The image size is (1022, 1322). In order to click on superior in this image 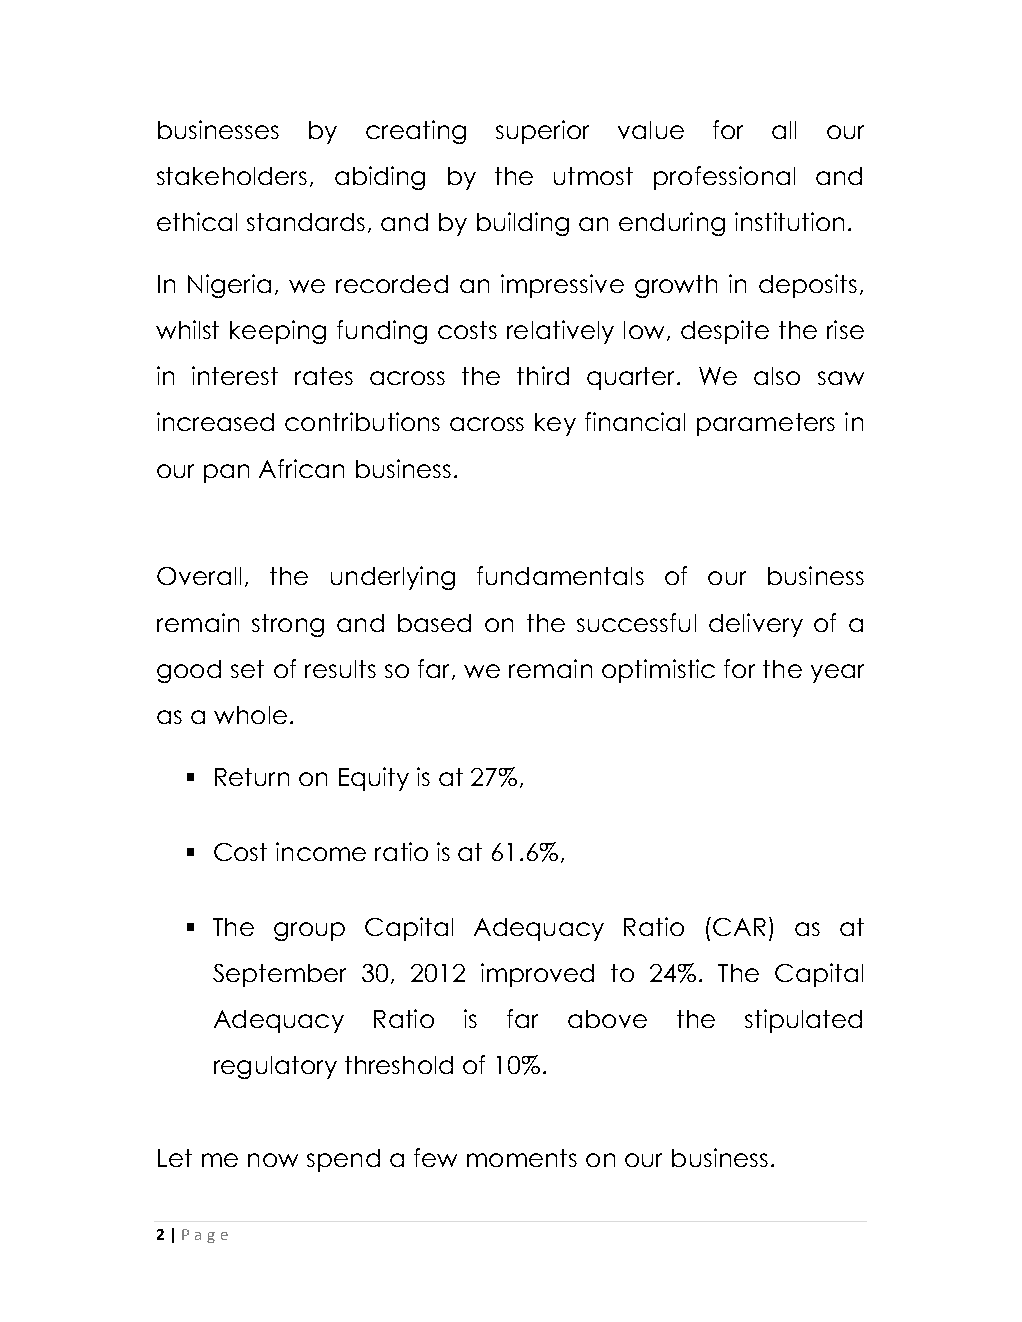, I will do `click(542, 132)`.
